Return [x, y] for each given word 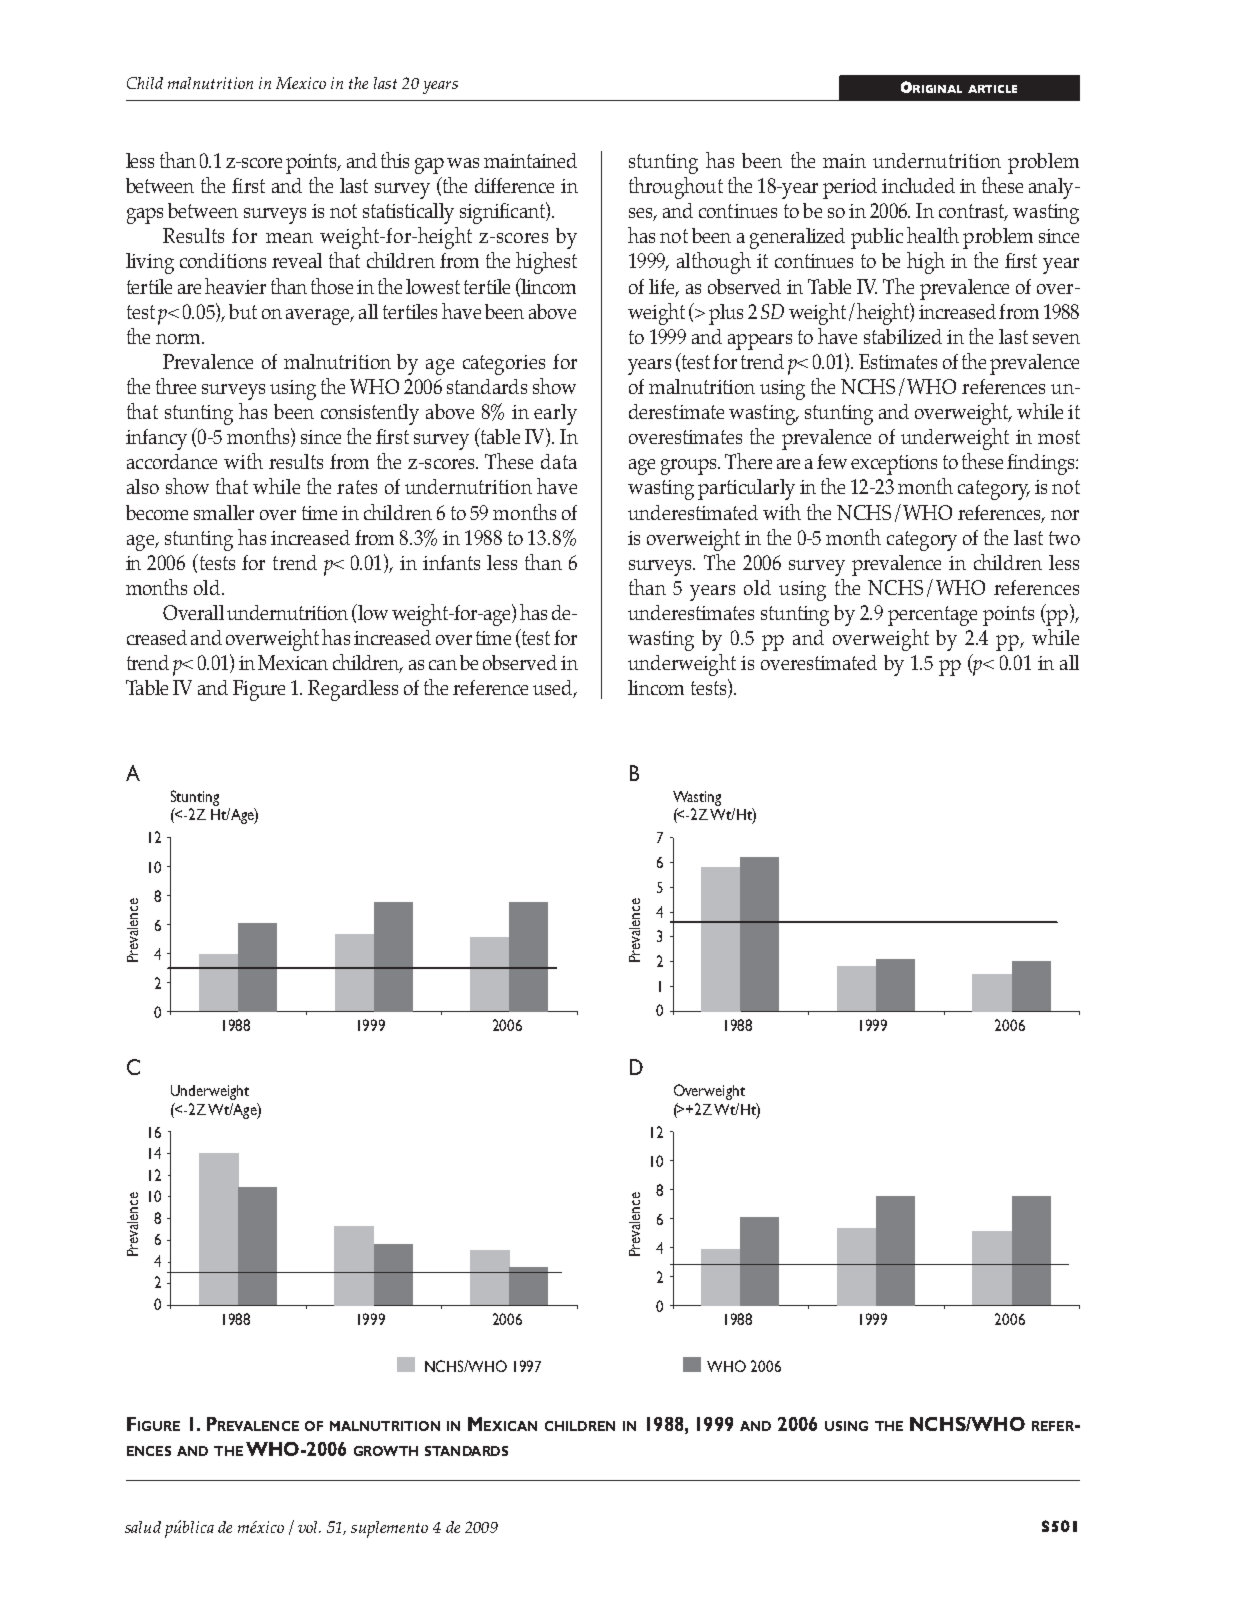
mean [289, 238]
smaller [224, 512]
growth [386, 1451]
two [1064, 538]
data [559, 461]
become [157, 512]
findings [1042, 464]
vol [309, 1527]
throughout [676, 188]
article [992, 89]
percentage [932, 616]
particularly [746, 489]
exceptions [894, 465]
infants [451, 562]
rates [357, 487]
